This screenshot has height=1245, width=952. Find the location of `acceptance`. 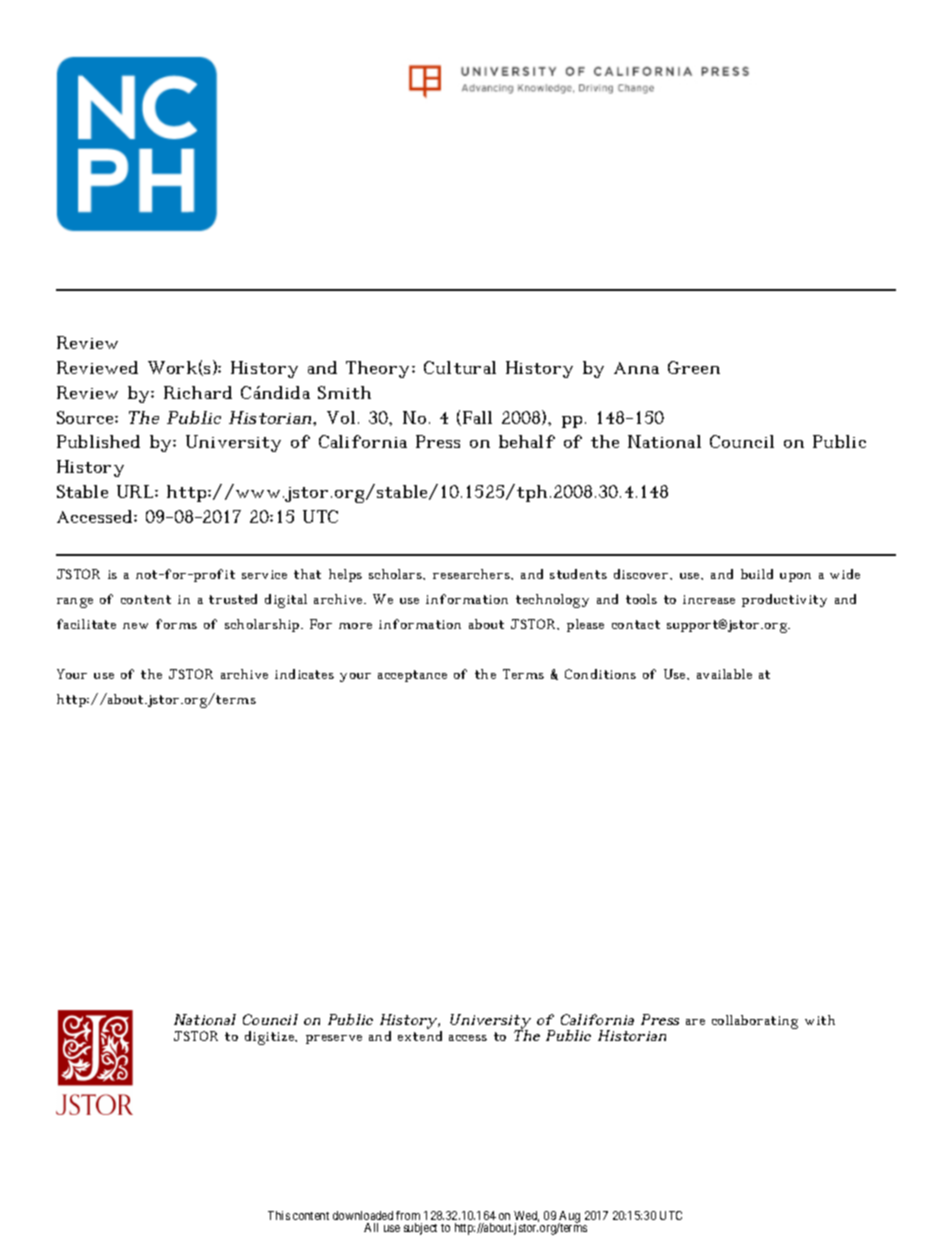

acceptance is located at coordinates (412, 676).
